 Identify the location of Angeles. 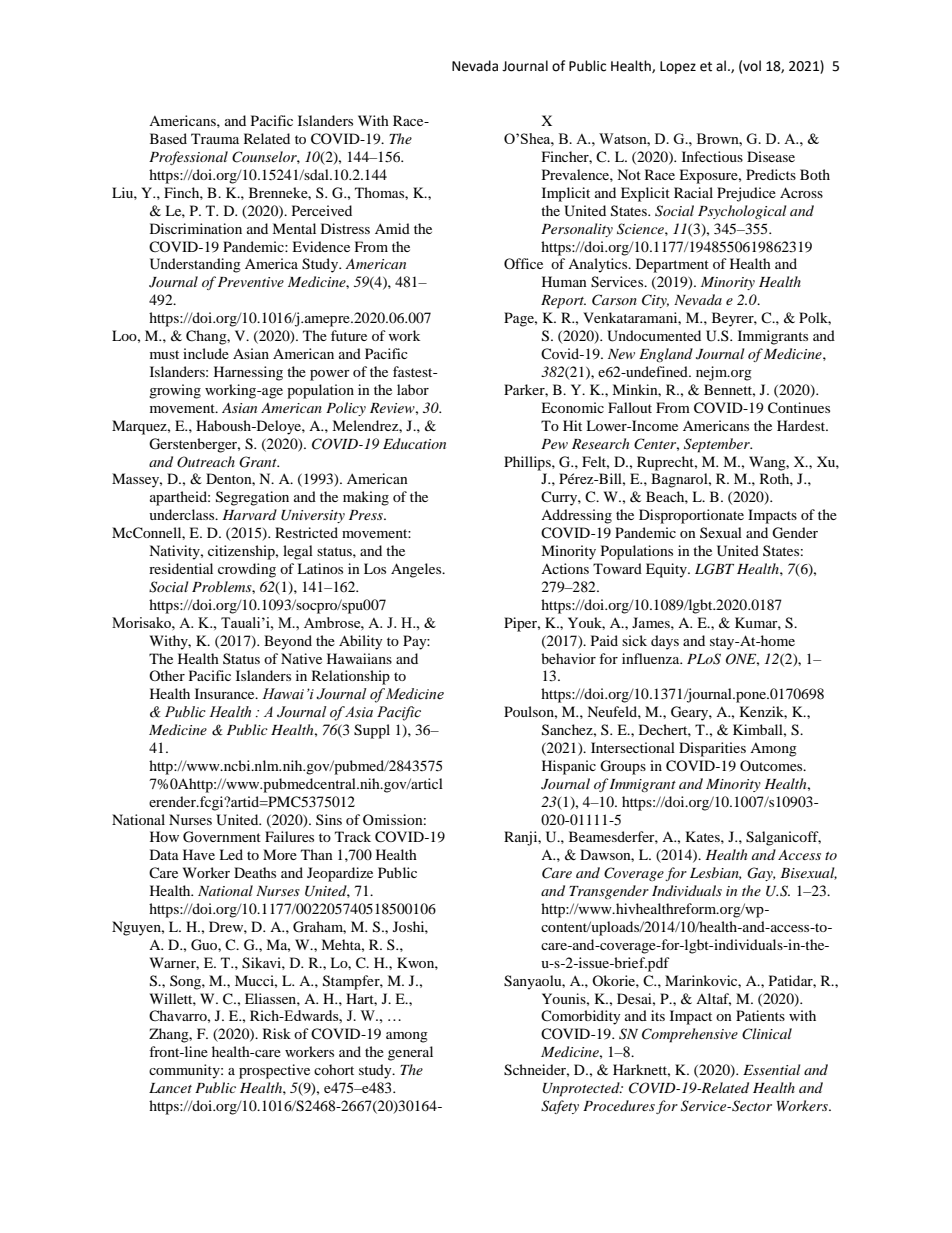
(417, 570).
